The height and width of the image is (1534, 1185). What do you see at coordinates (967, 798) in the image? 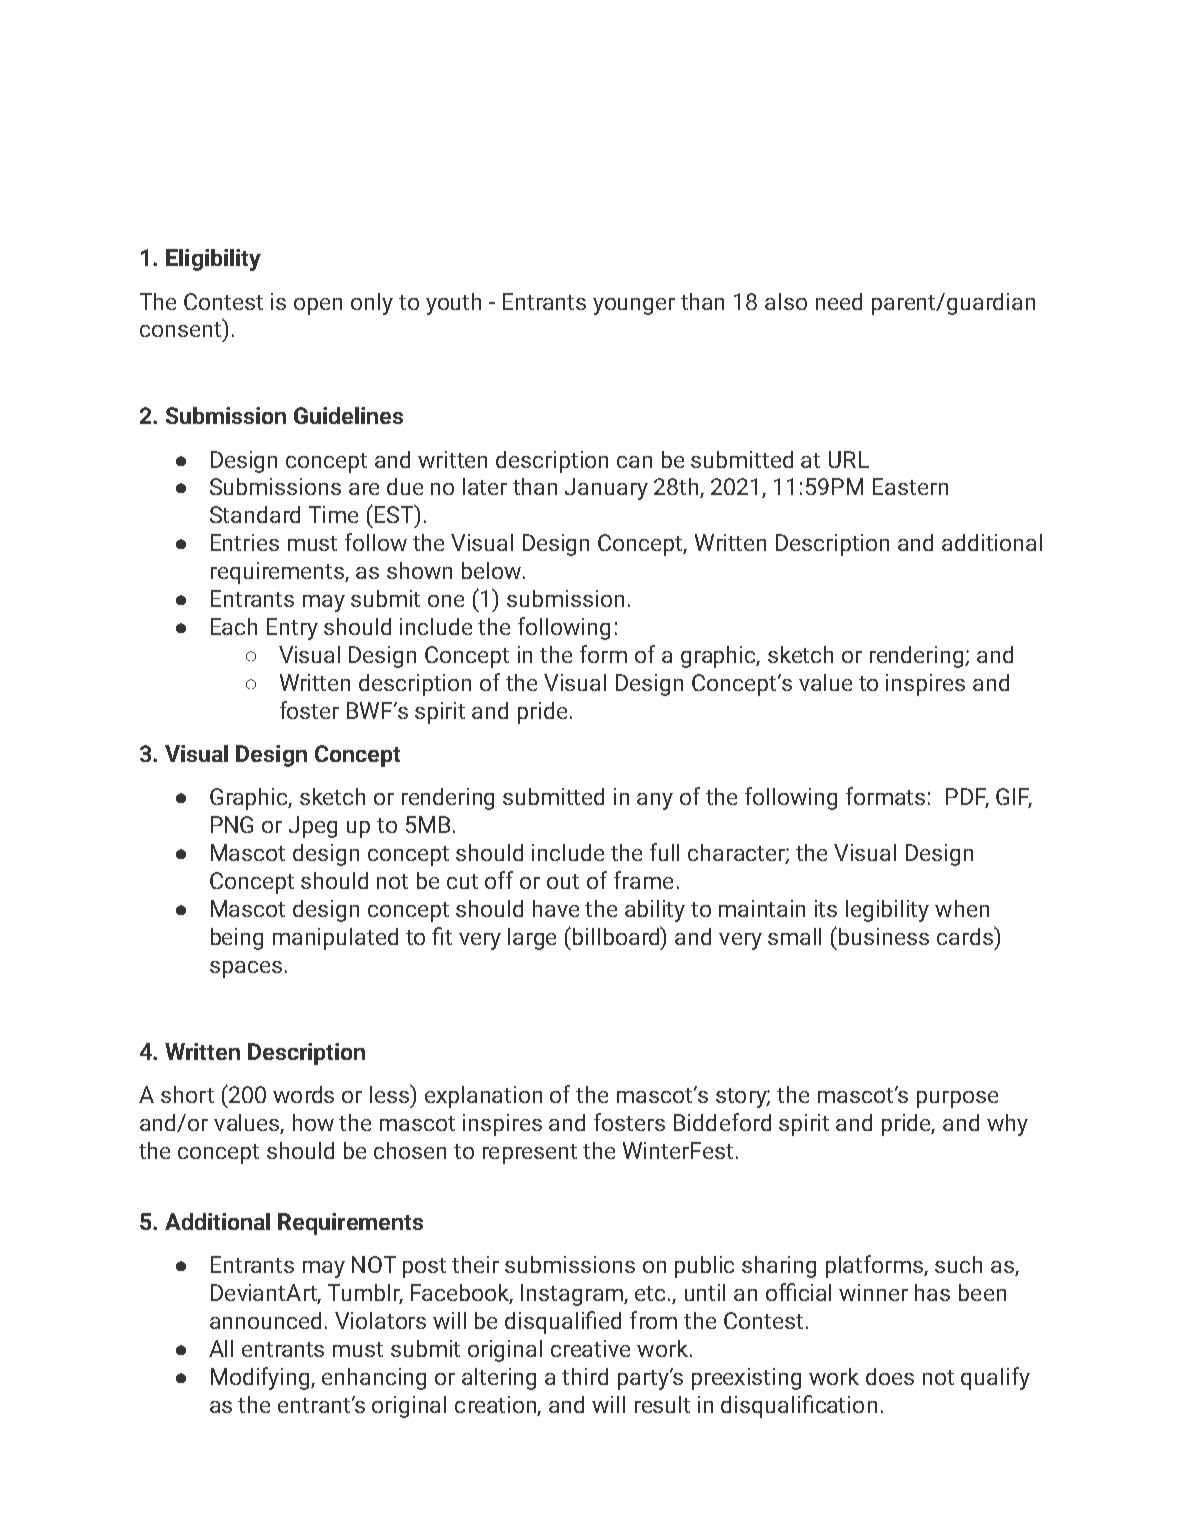
I see `PDF` at bounding box center [967, 798].
